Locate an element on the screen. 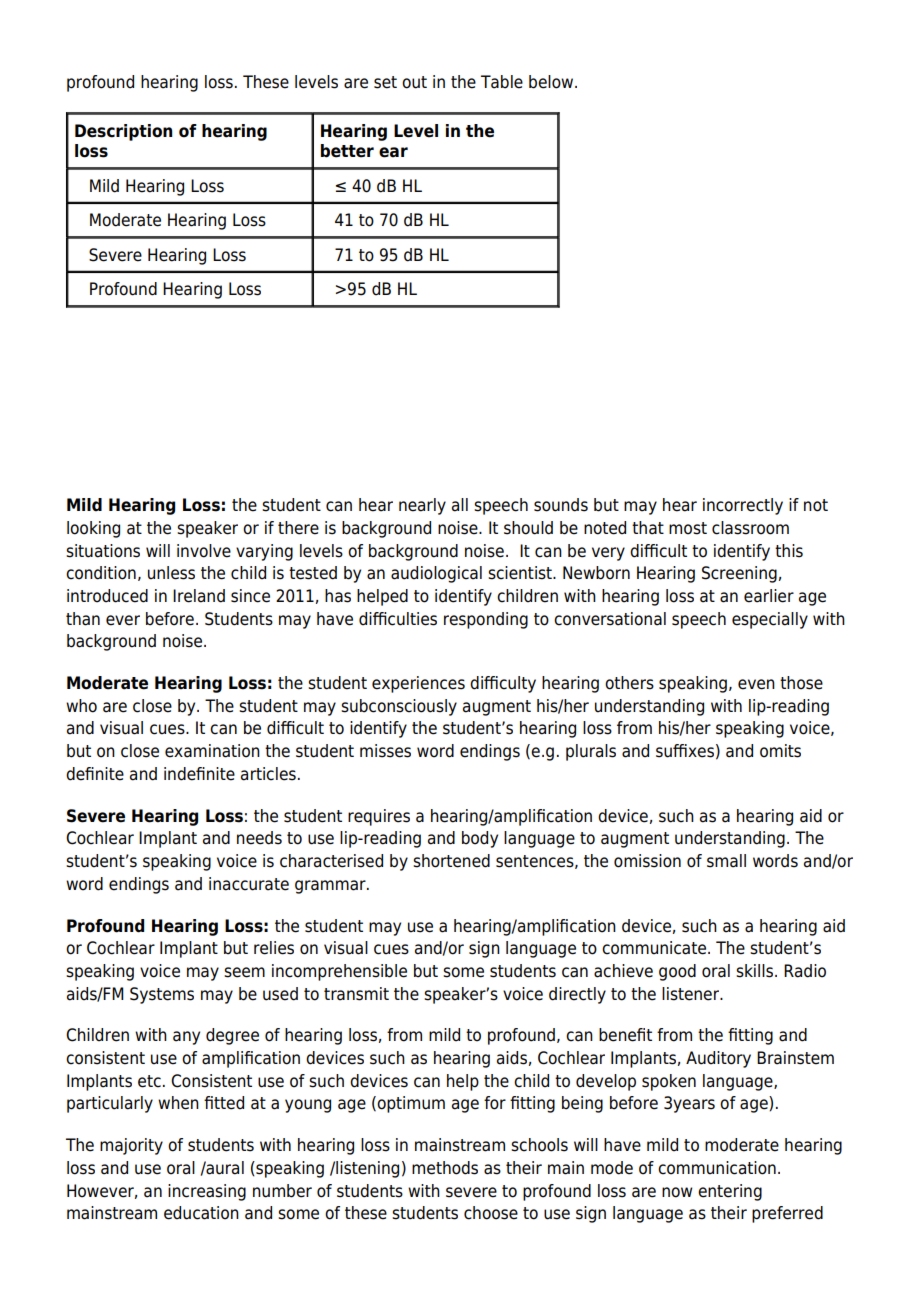  small is located at coordinates (726, 861).
